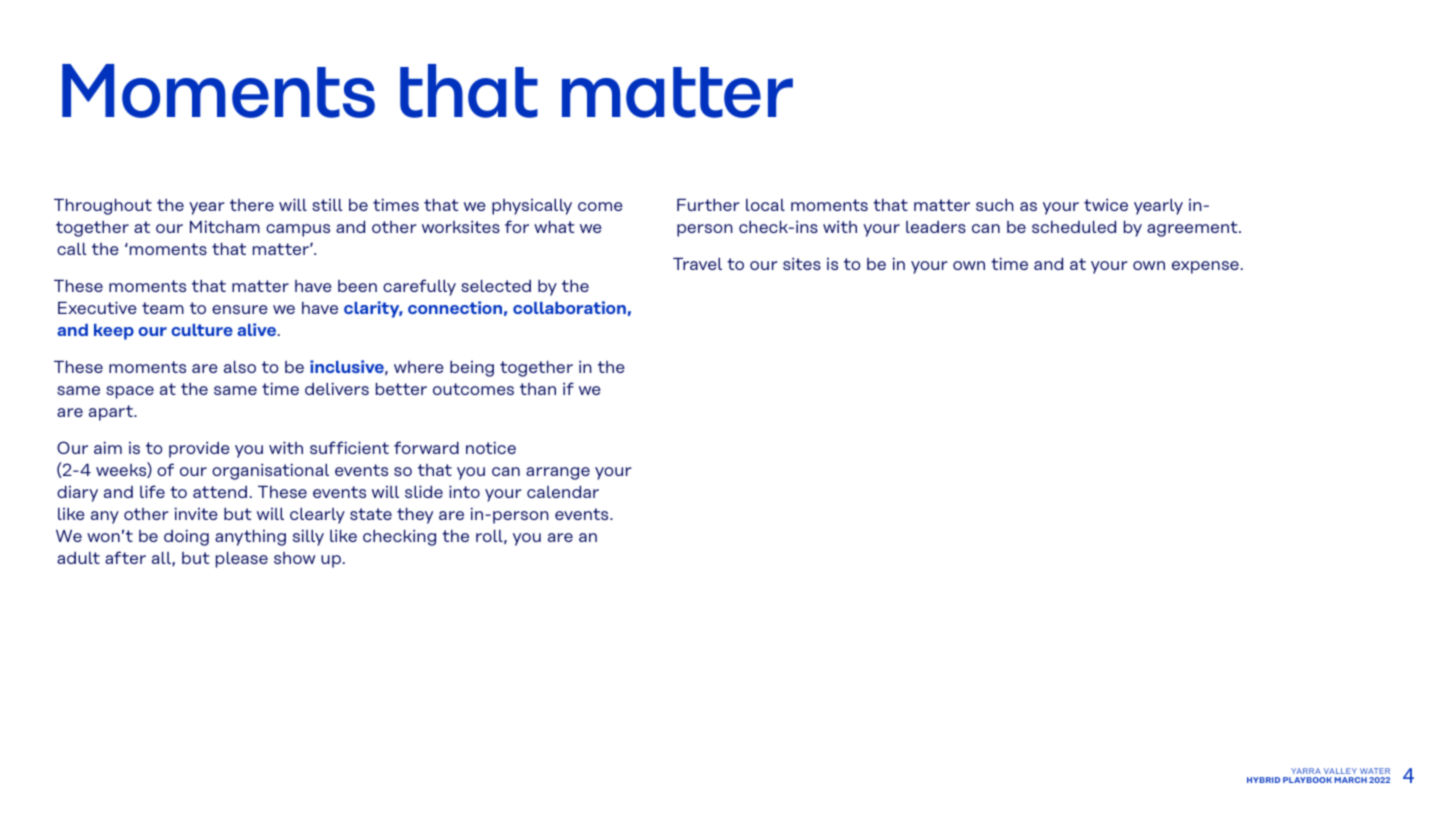  I want to click on into, so click(464, 492).
